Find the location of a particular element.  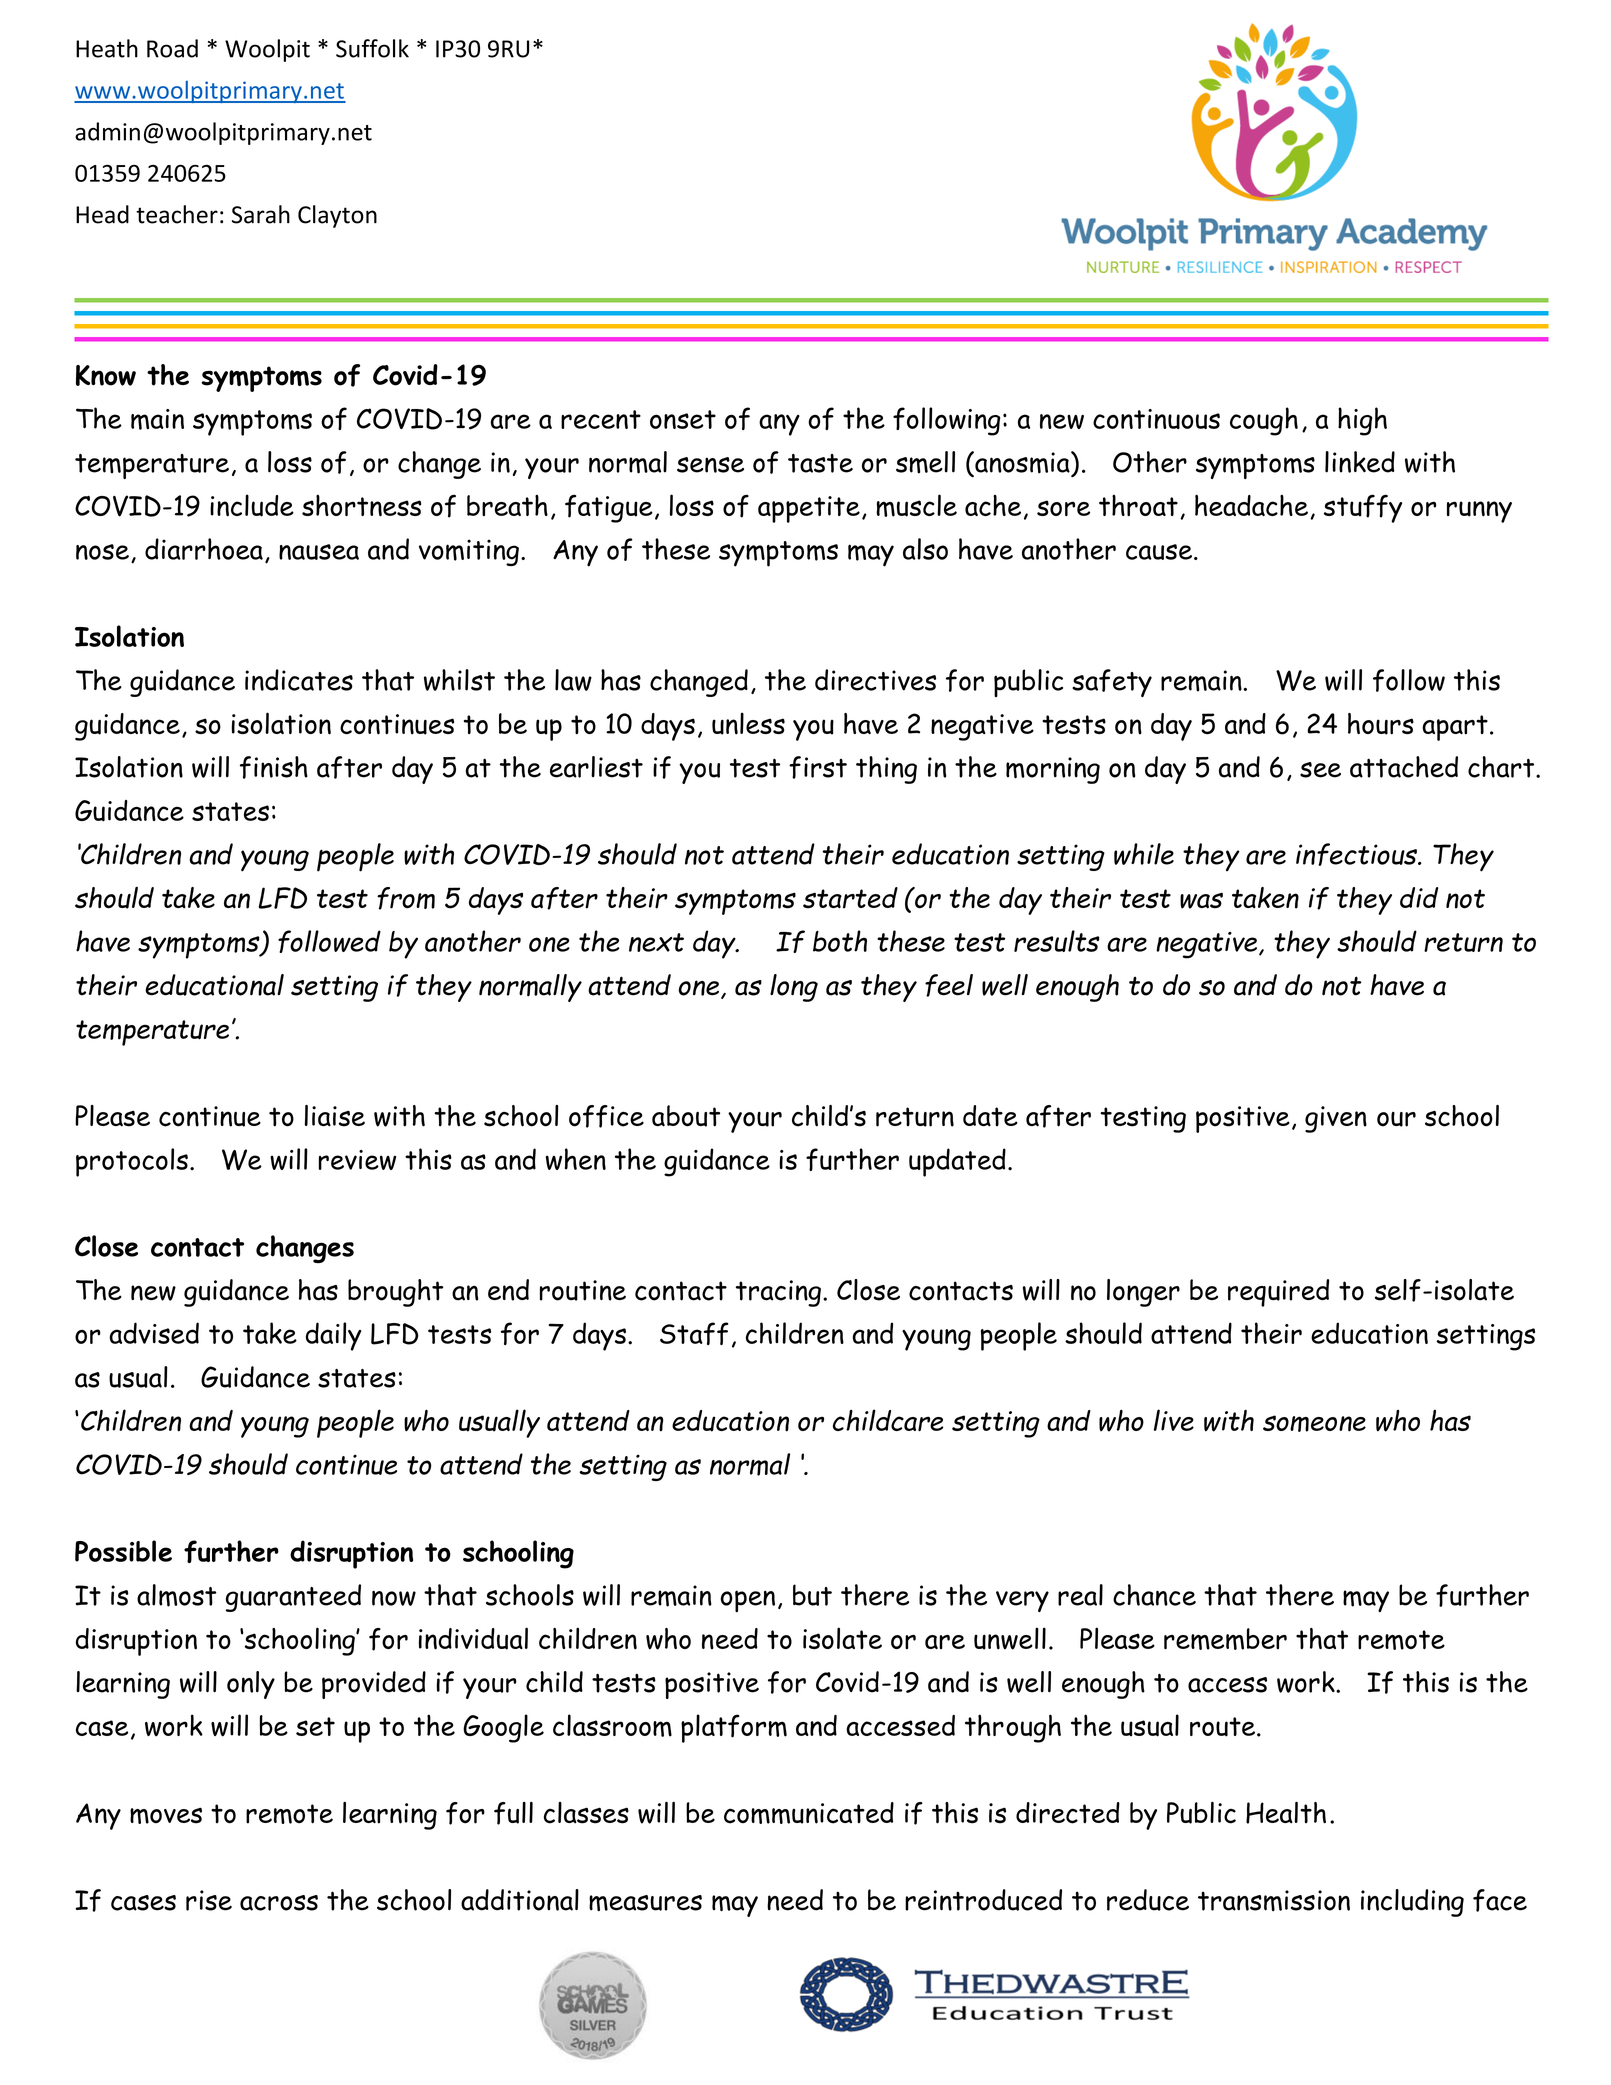

across is located at coordinates (279, 1903).
